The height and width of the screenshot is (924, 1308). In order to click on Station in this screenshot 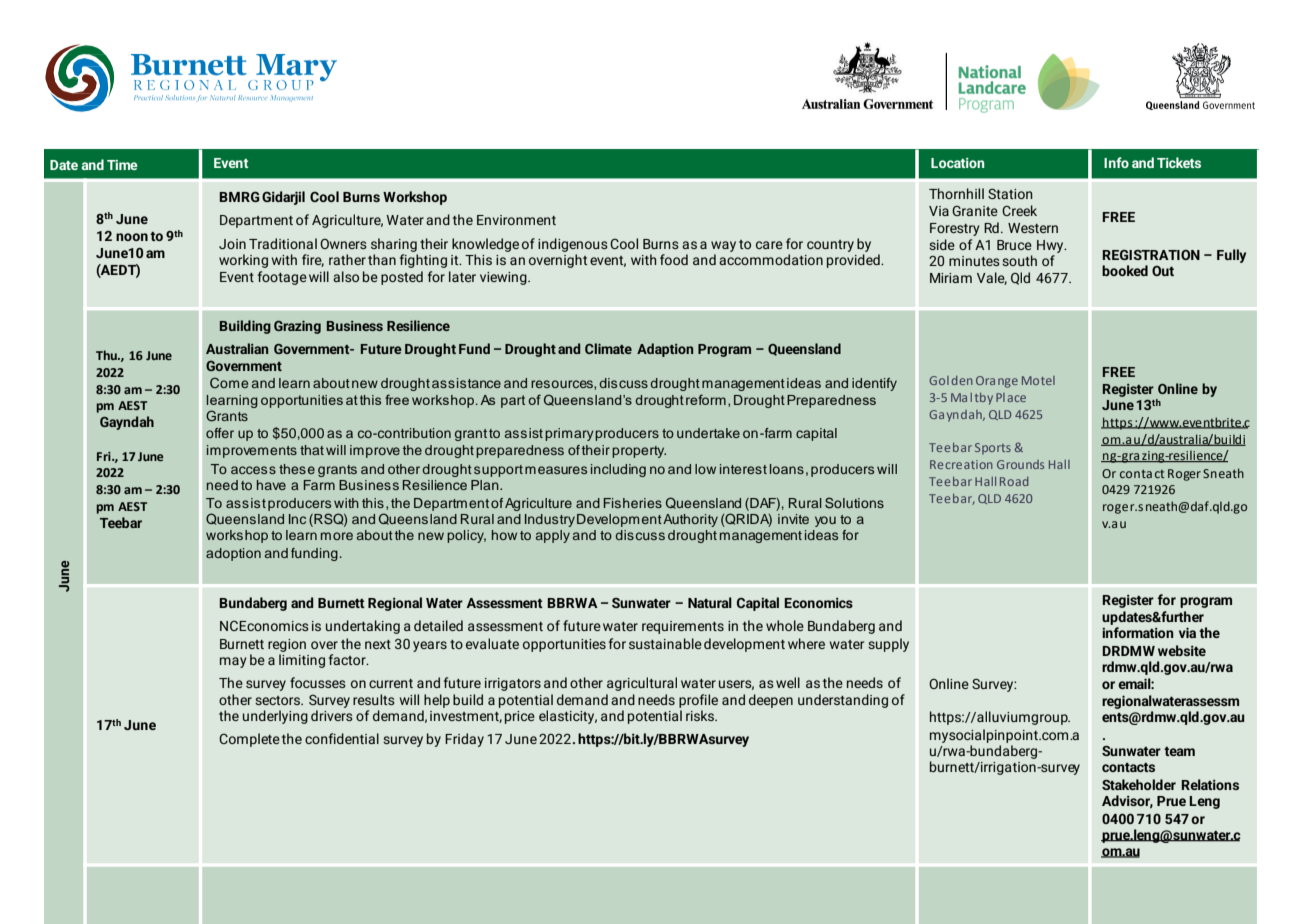, I will do `click(1010, 193)`.
